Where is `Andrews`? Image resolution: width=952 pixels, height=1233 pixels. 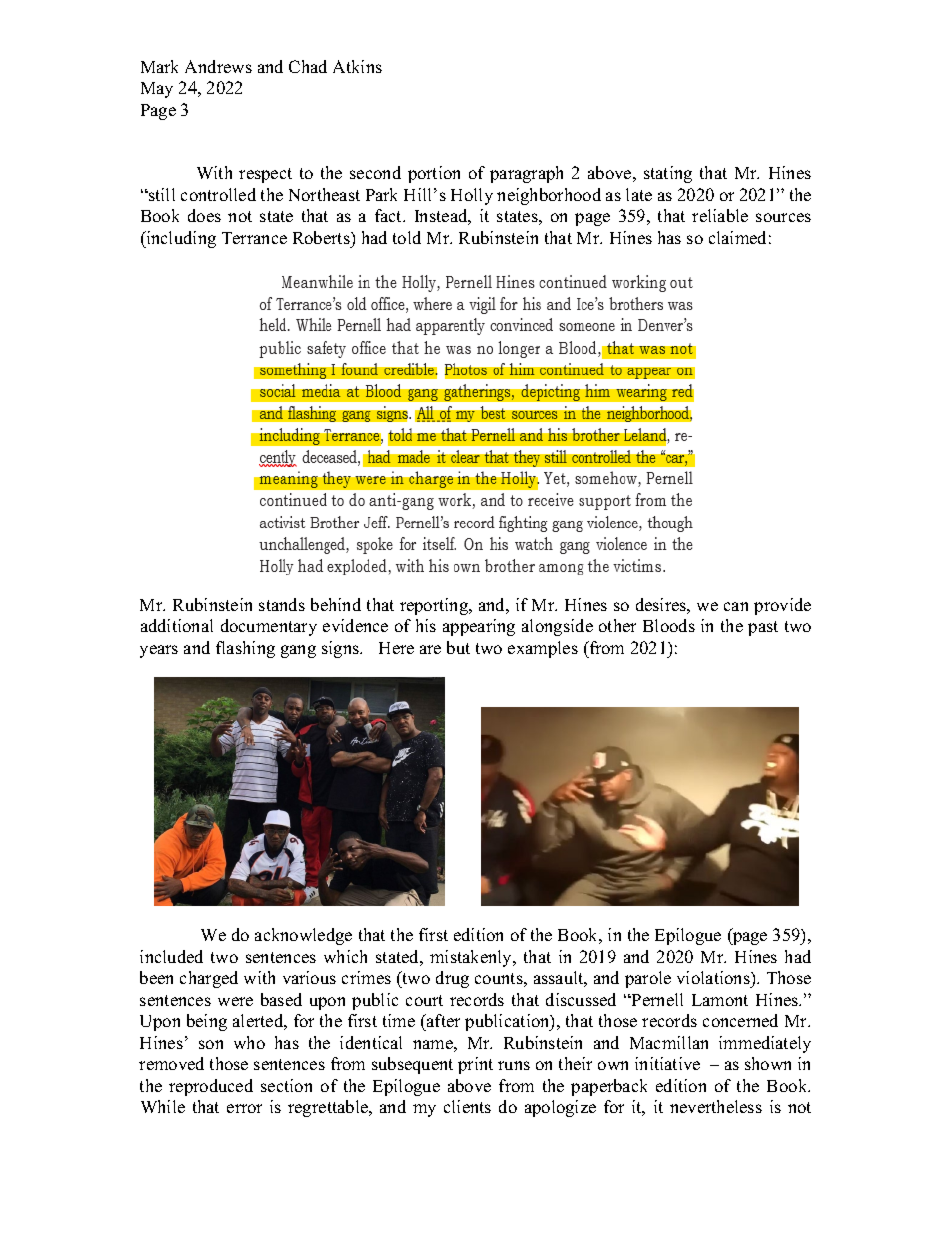 Andrews is located at coordinates (218, 66).
